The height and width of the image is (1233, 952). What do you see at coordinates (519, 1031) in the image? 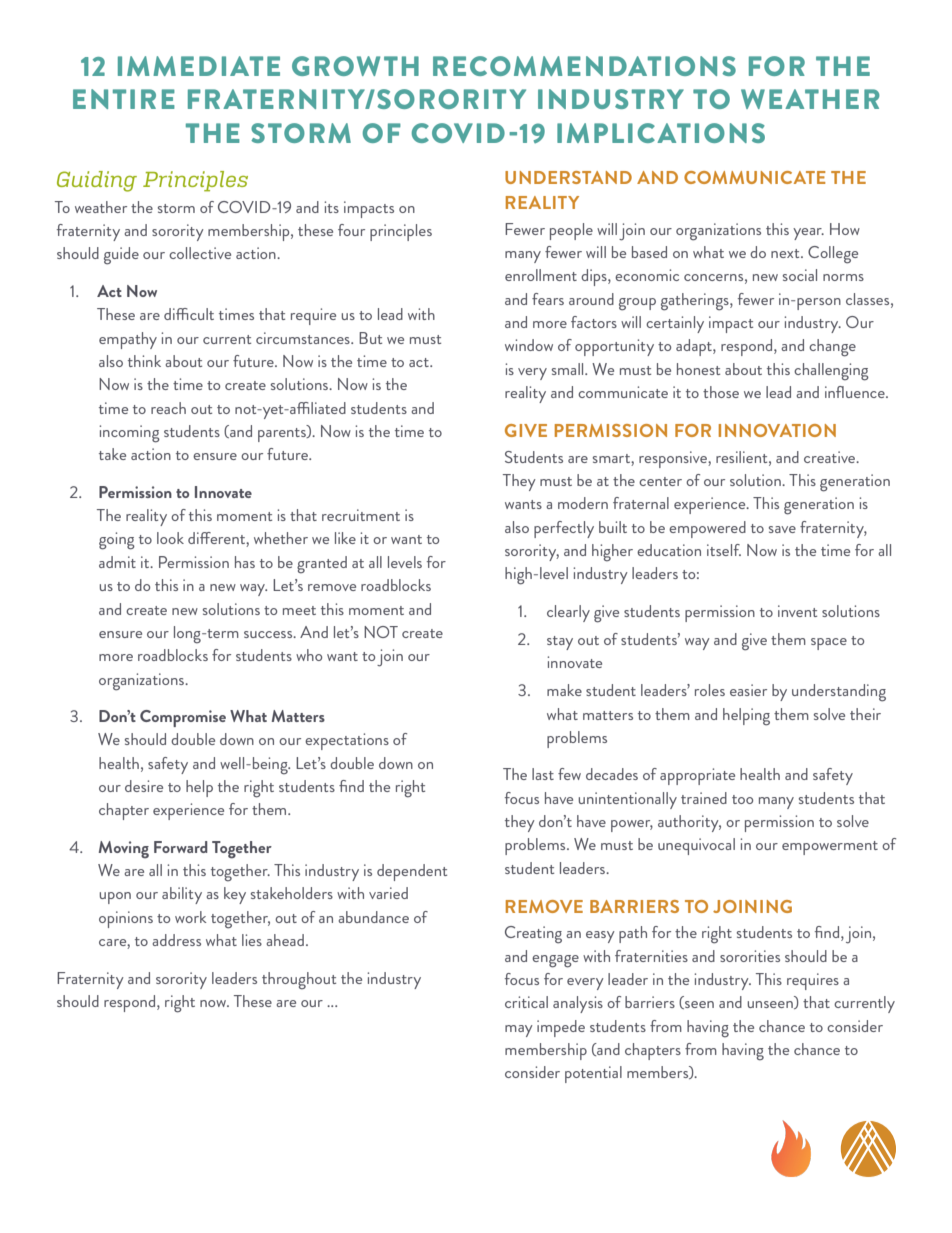
I see `may` at bounding box center [519, 1031].
